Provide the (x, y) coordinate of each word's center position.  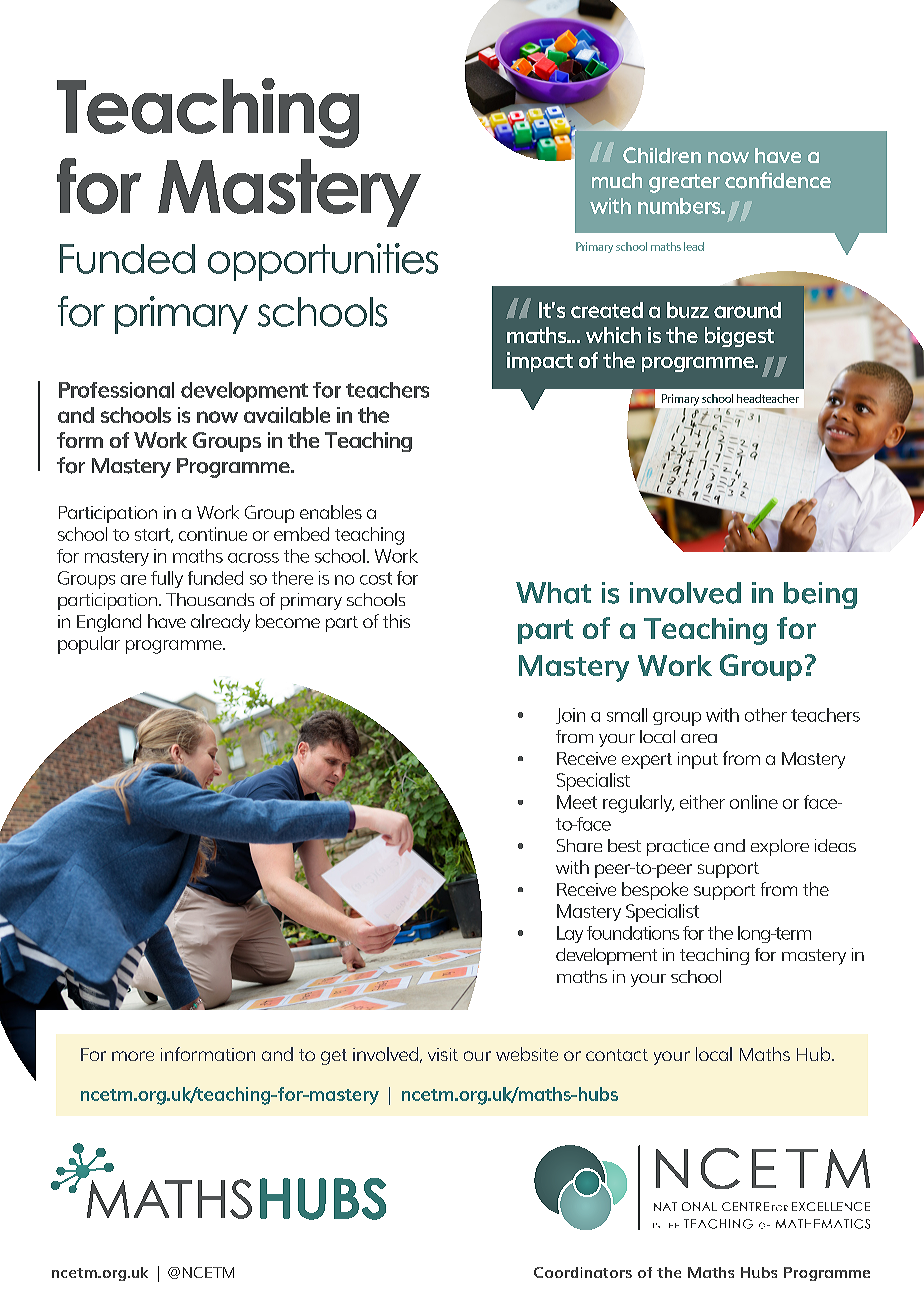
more (133, 1056)
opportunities (323, 262)
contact (617, 1055)
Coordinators (583, 1272)
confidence (778, 180)
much (617, 180)
